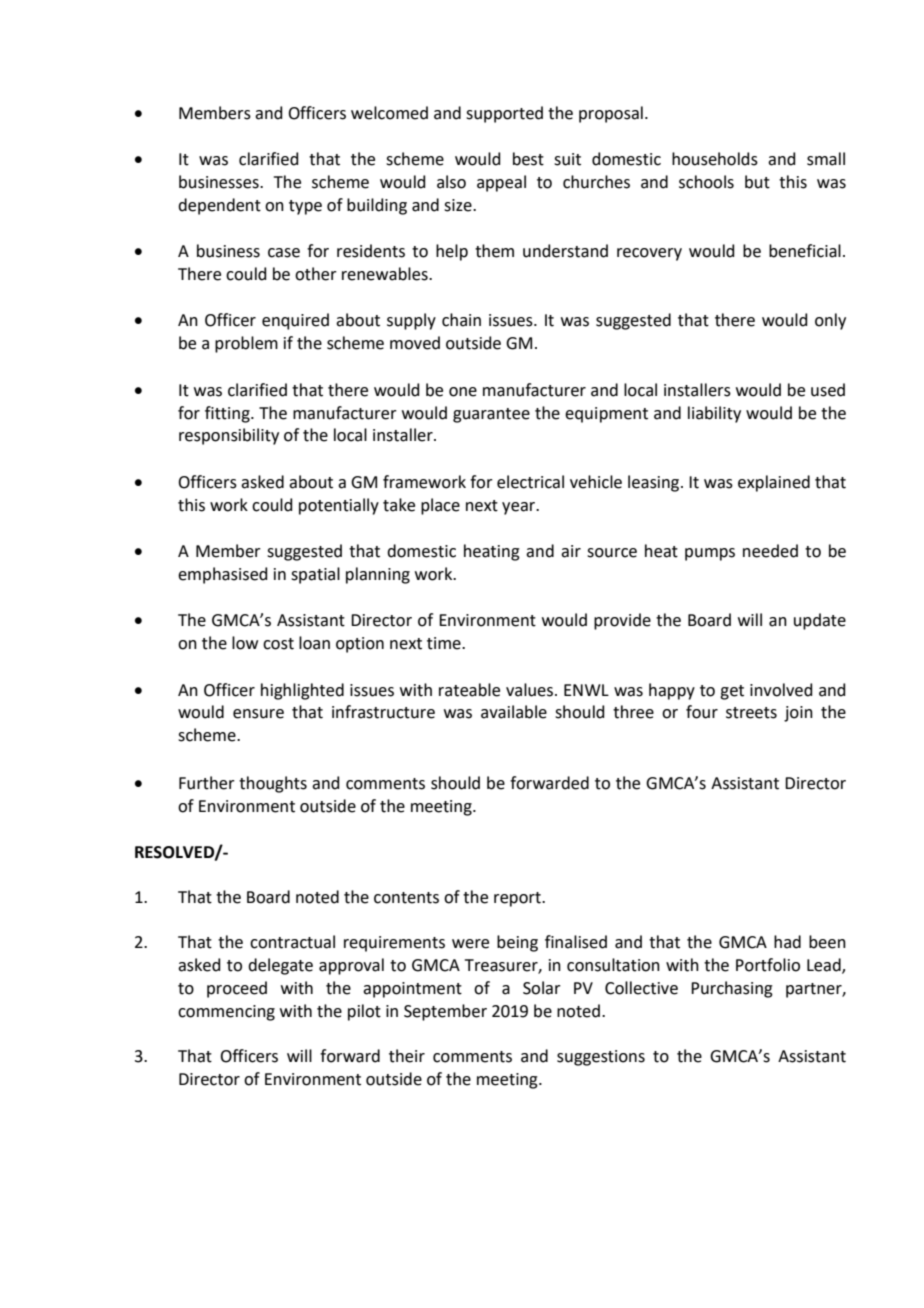 Image resolution: width=924 pixels, height=1308 pixels. Describe the element at coordinates (305, 207) in the screenshot. I see `type` at that location.
